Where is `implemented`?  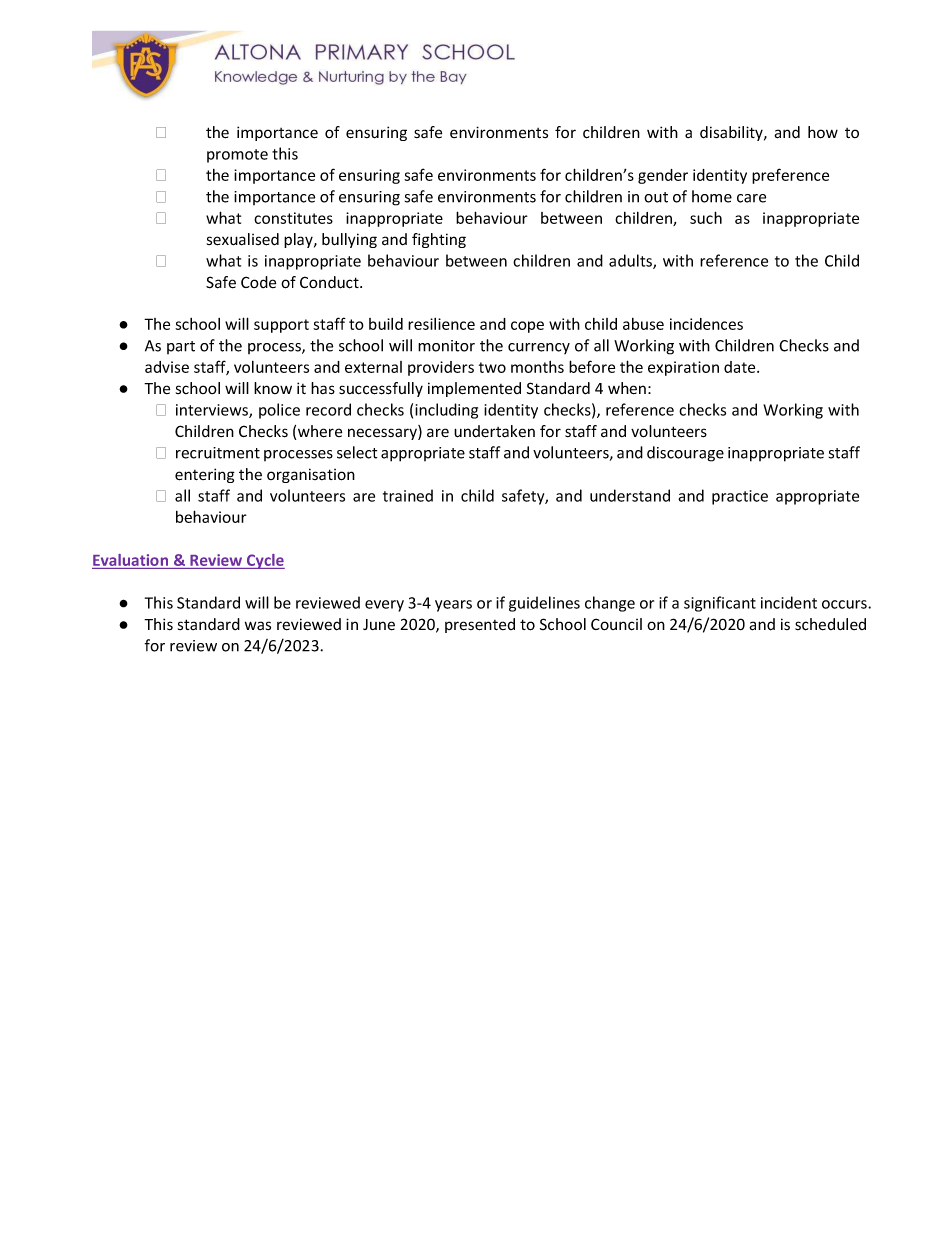 implemented is located at coordinates (474, 389).
